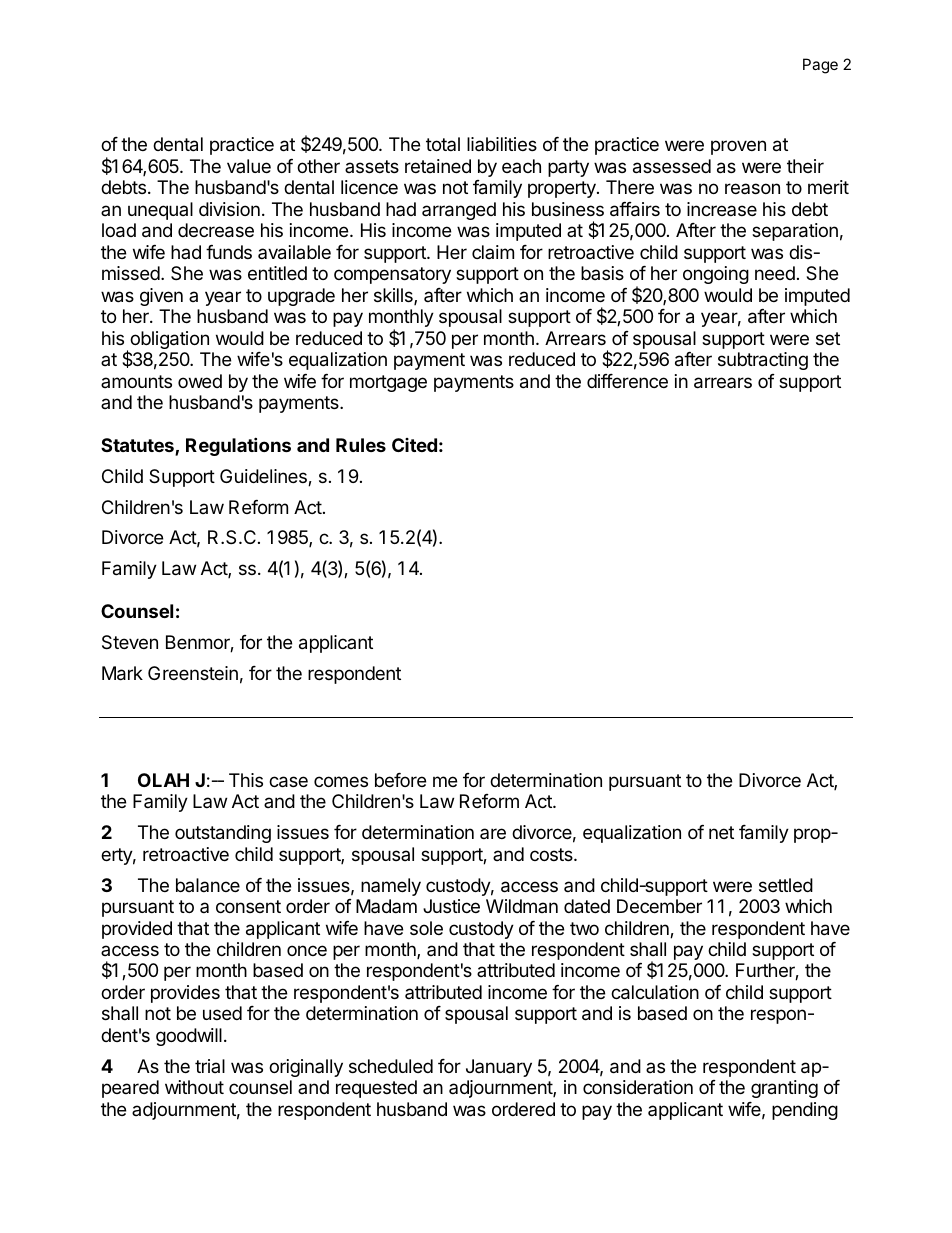 The width and height of the screenshot is (952, 1233). What do you see at coordinates (502, 144) in the screenshot?
I see `liabilities` at bounding box center [502, 144].
